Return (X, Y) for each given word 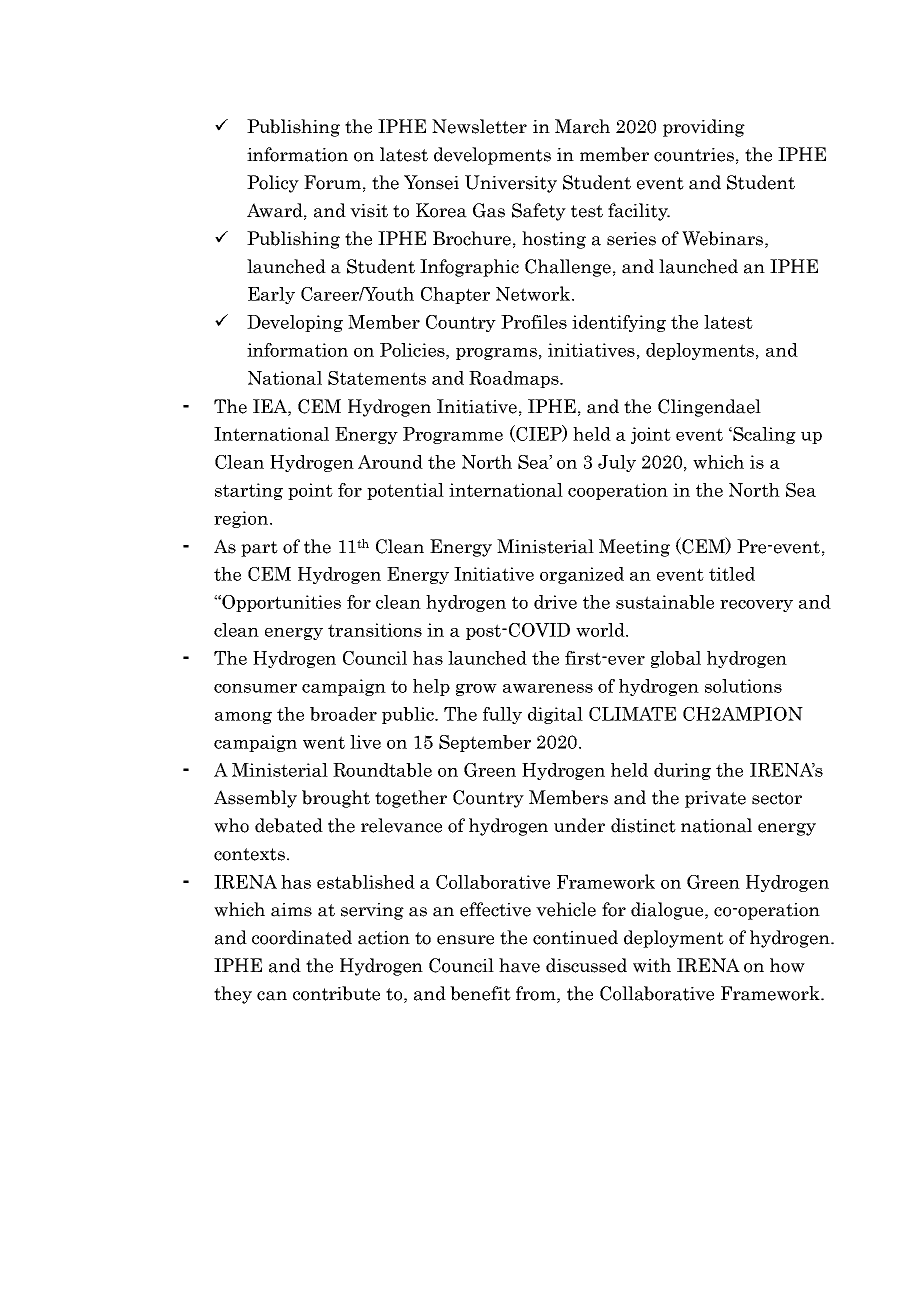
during (682, 771)
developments (492, 156)
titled (732, 574)
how (787, 965)
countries (694, 155)
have (519, 965)
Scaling (763, 435)
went (324, 742)
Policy (273, 184)
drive (555, 602)
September (485, 743)
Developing (295, 323)
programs (496, 354)
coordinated (302, 937)
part (259, 549)
